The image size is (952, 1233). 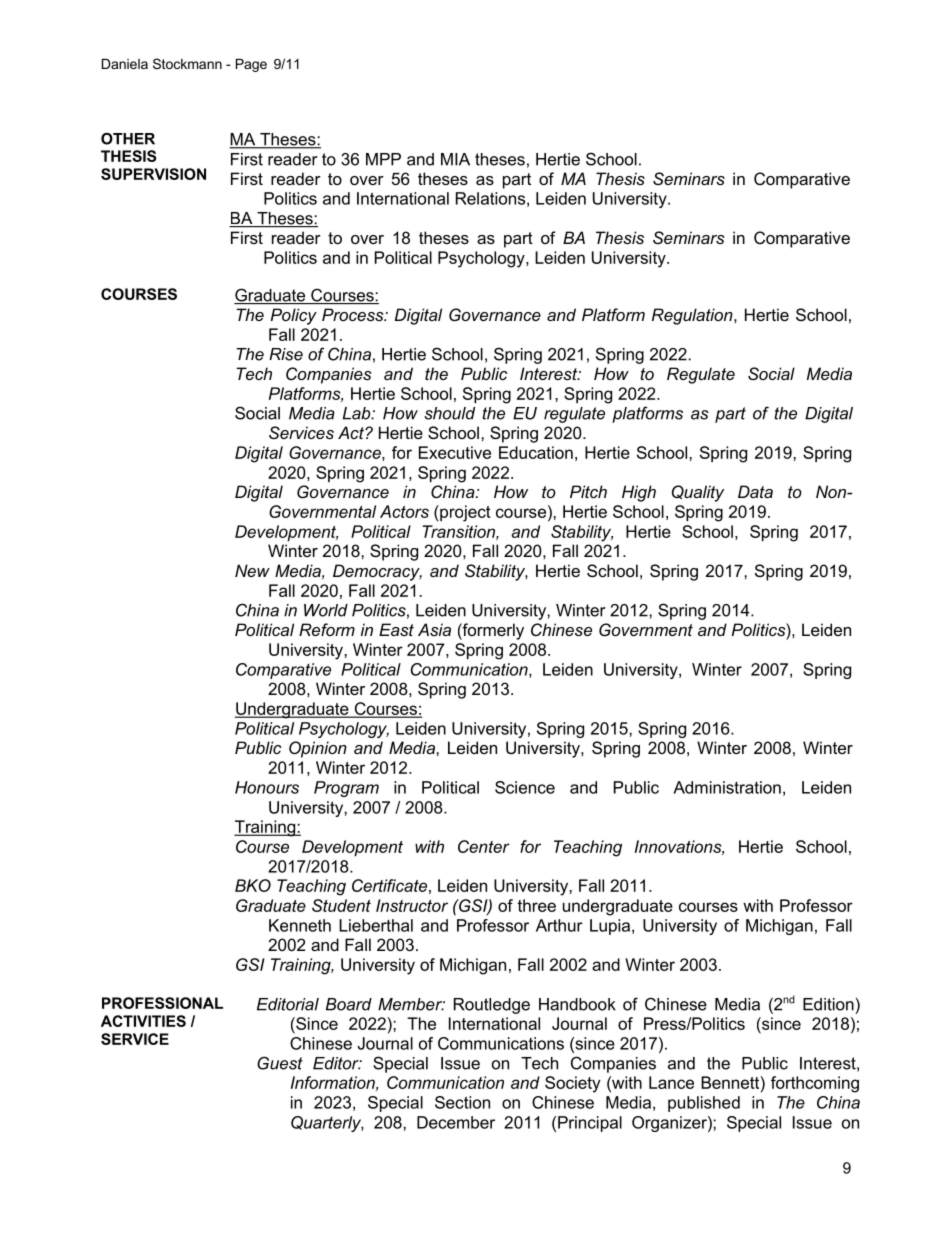 I want to click on MIA, so click(x=455, y=159).
